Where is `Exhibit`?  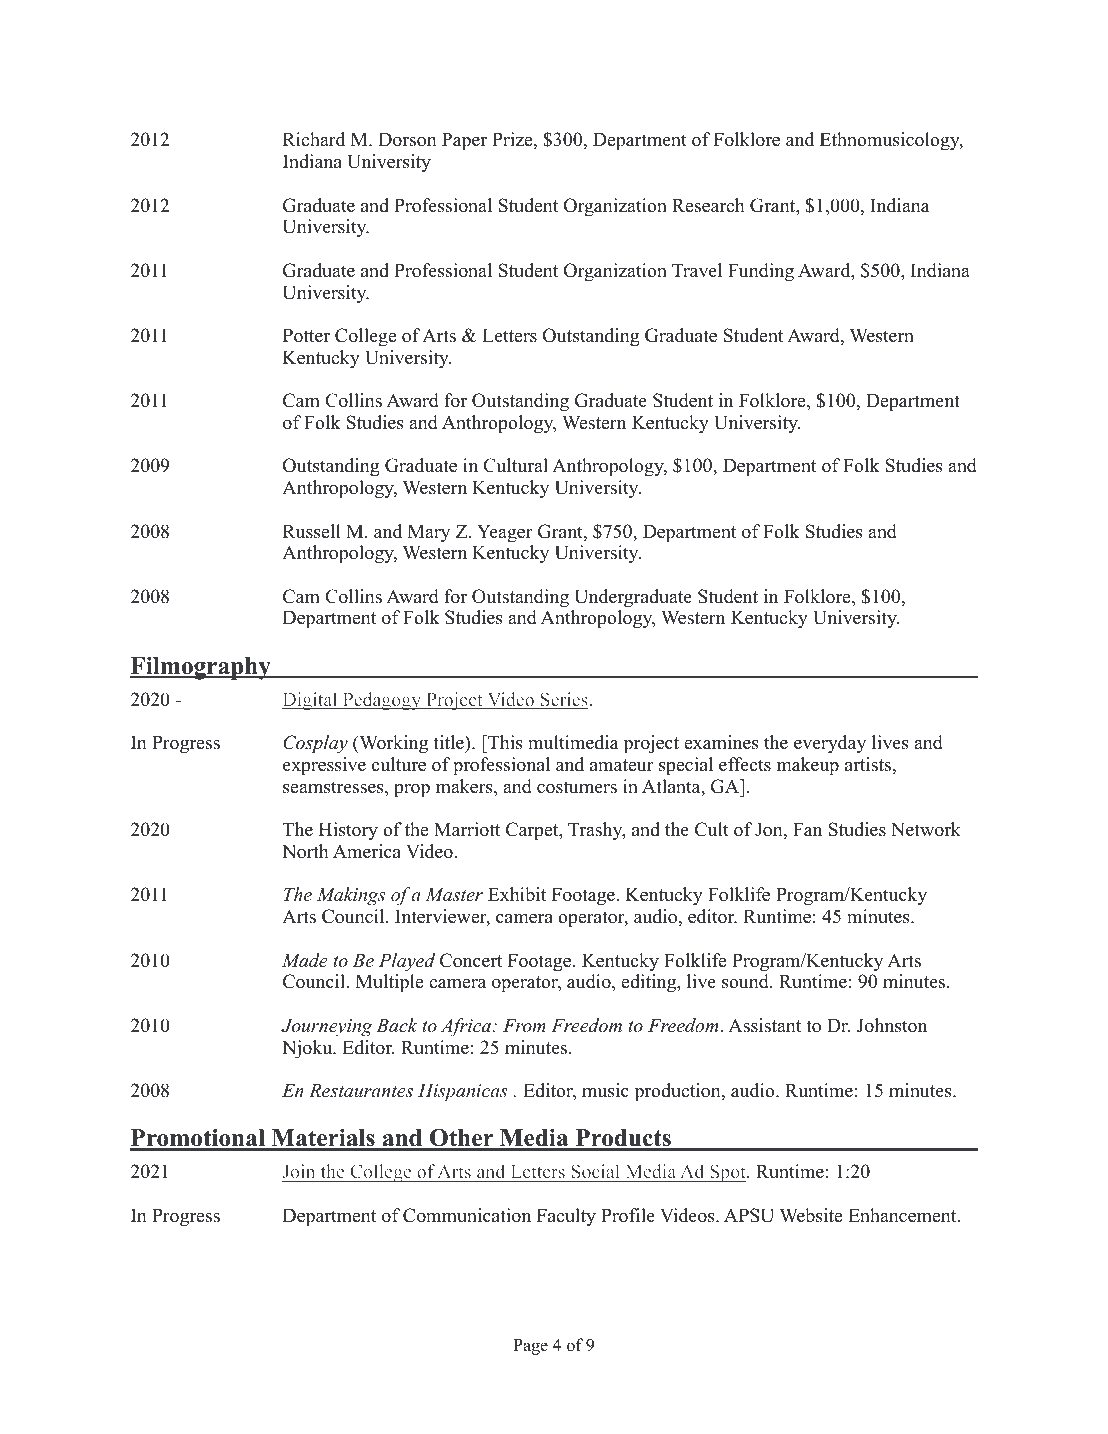
Exhibit is located at coordinates (517, 894).
